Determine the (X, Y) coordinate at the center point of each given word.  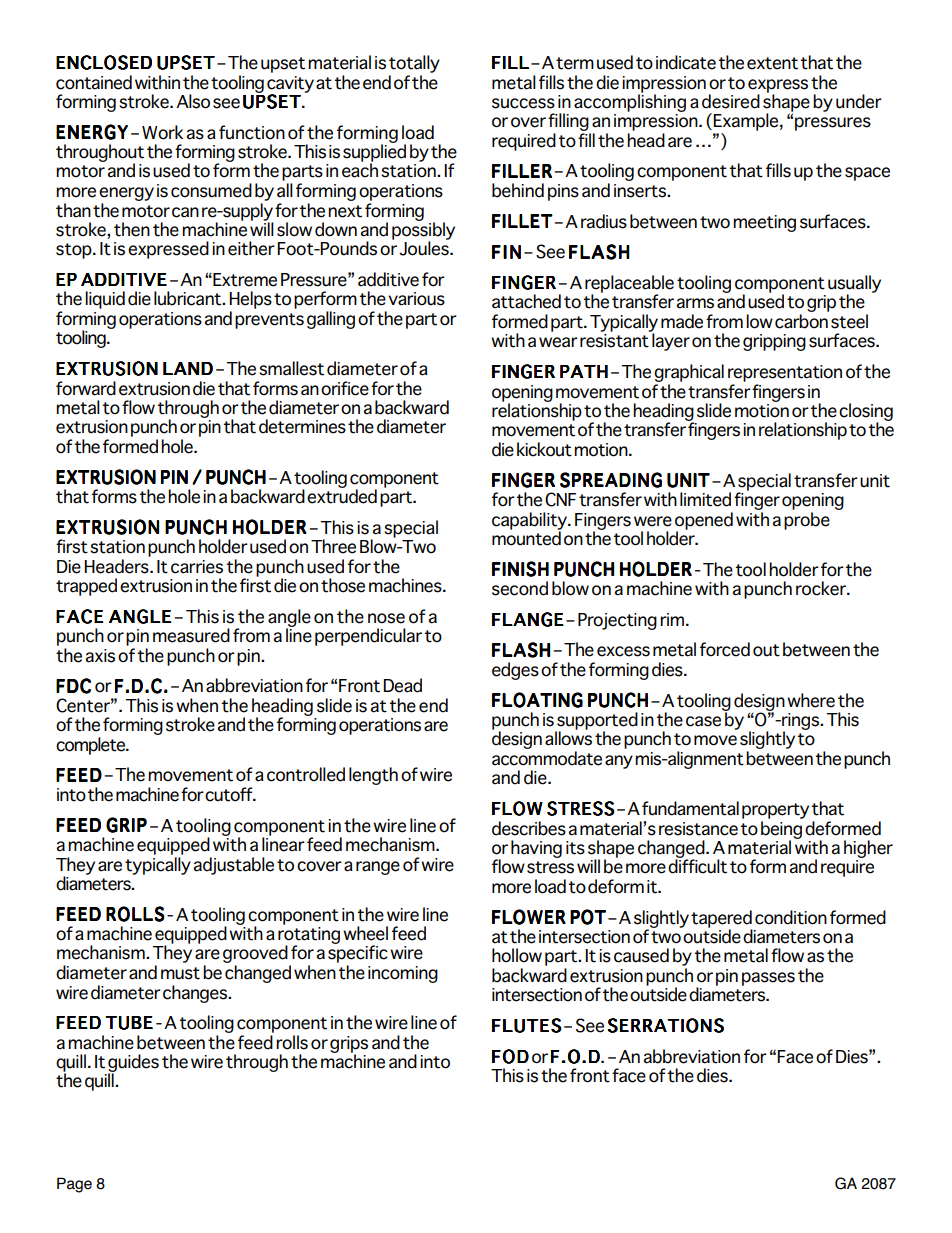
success (523, 103)
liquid (105, 300)
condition (791, 917)
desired (731, 101)
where (811, 700)
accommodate (547, 758)
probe (807, 521)
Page (74, 1185)
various (416, 299)
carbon (801, 321)
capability (530, 522)
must (180, 973)
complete (91, 746)
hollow (517, 955)
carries (197, 567)
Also (193, 101)
